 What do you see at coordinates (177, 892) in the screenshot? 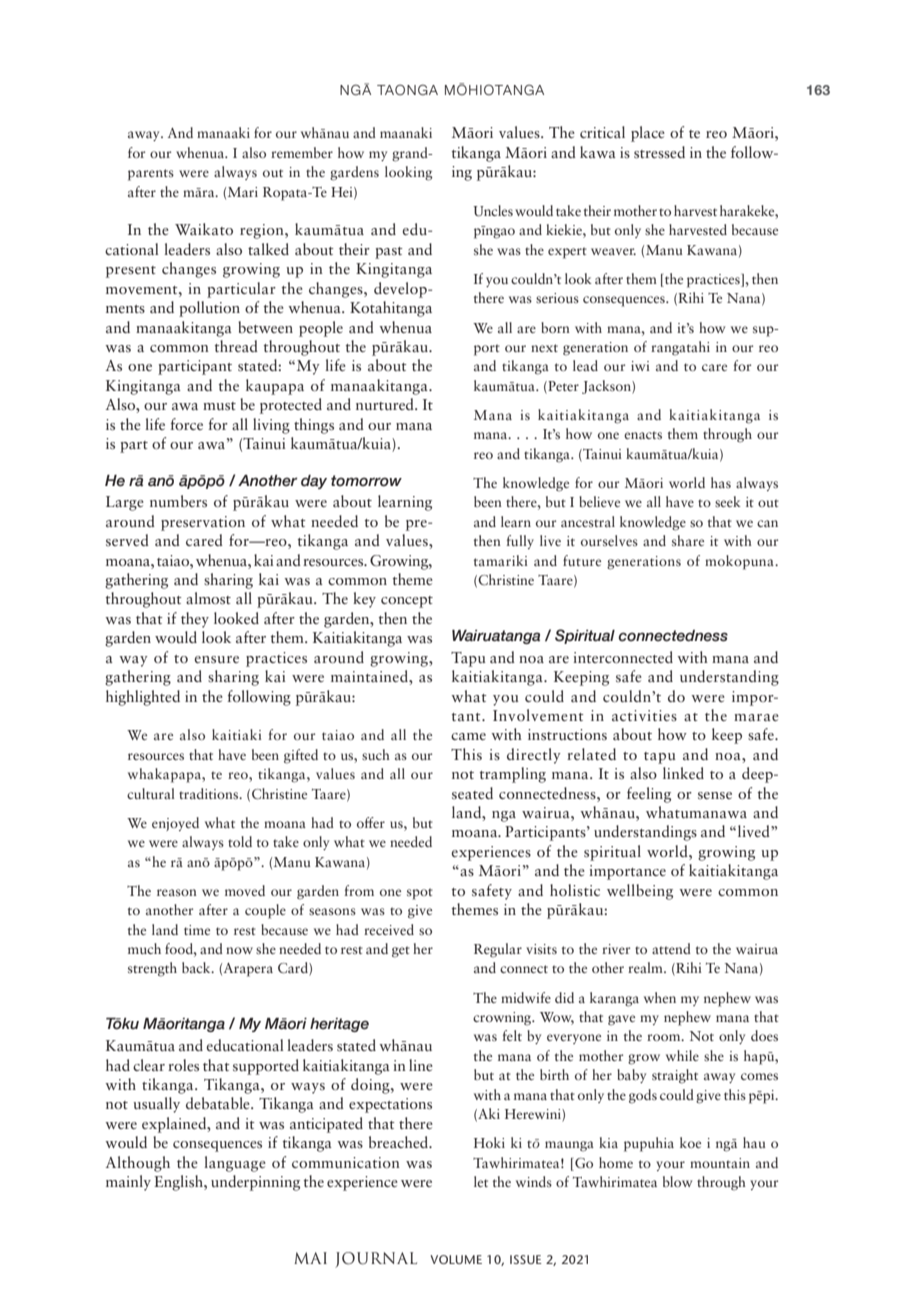
I see `reason` at bounding box center [177, 892].
